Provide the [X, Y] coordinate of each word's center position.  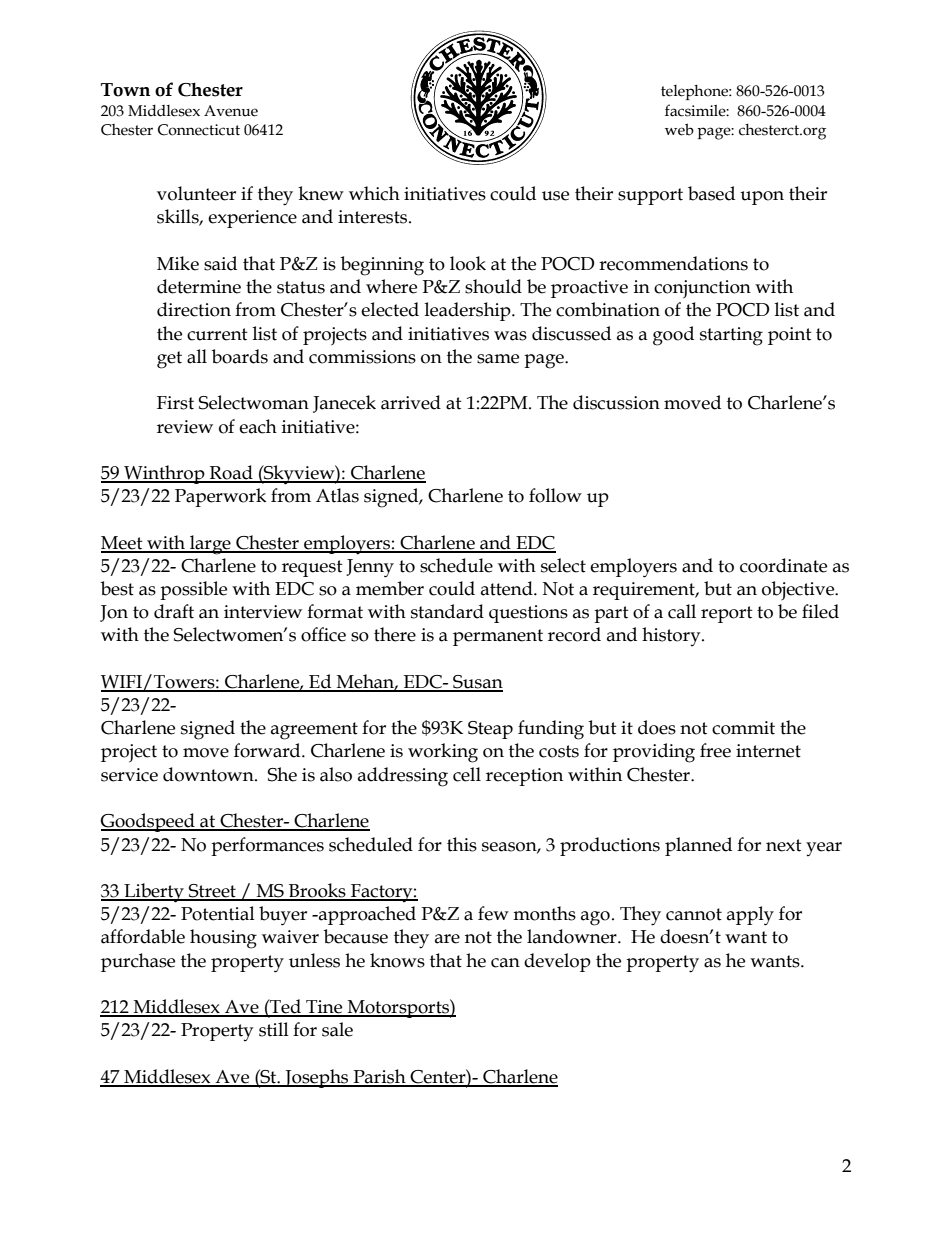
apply [750, 916]
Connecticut [199, 130]
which [374, 193]
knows [397, 960]
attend [508, 588]
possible [193, 590]
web [679, 129]
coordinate [783, 565]
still [274, 1029]
